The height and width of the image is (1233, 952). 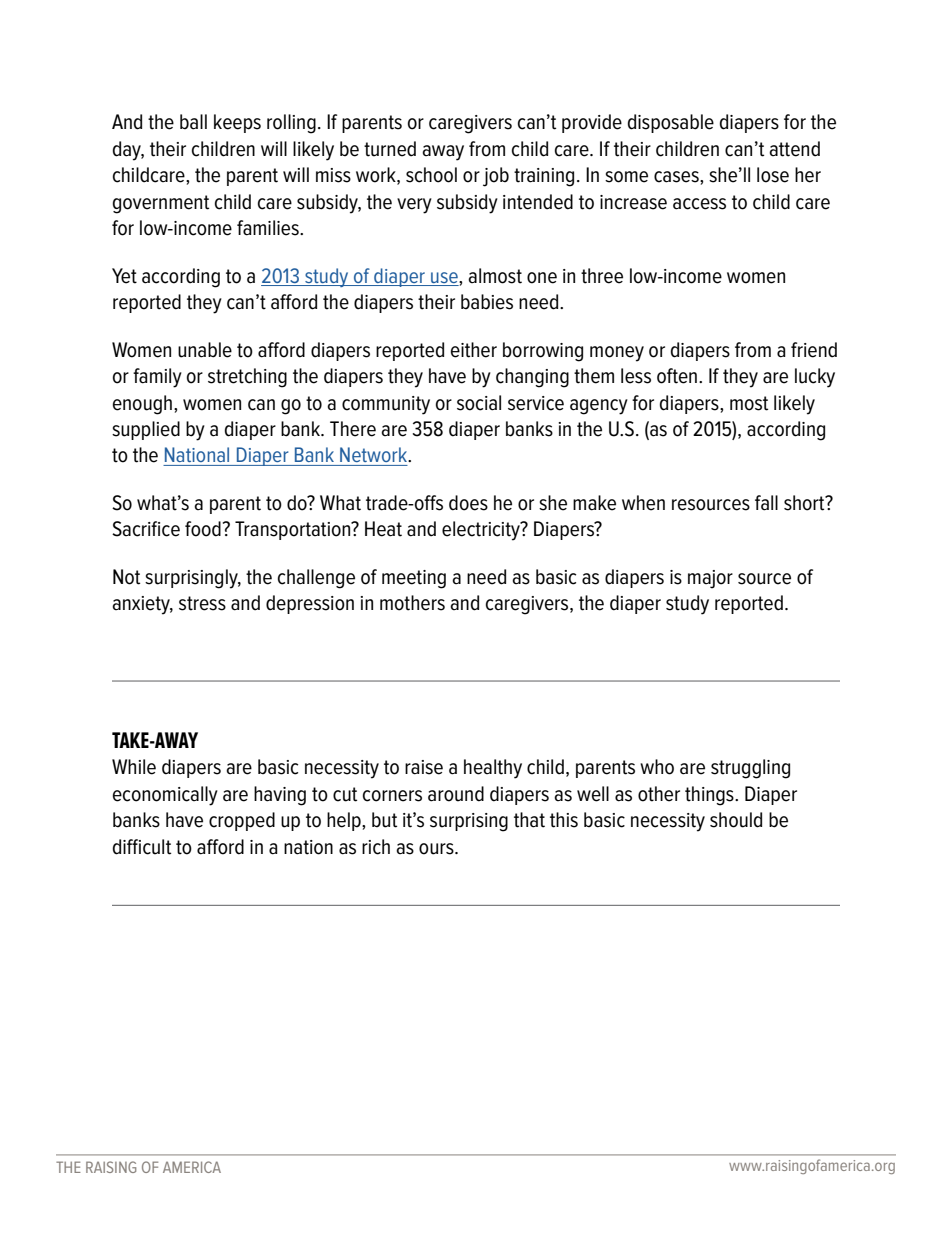 What do you see at coordinates (205, 350) in the image?
I see `unable` at bounding box center [205, 350].
